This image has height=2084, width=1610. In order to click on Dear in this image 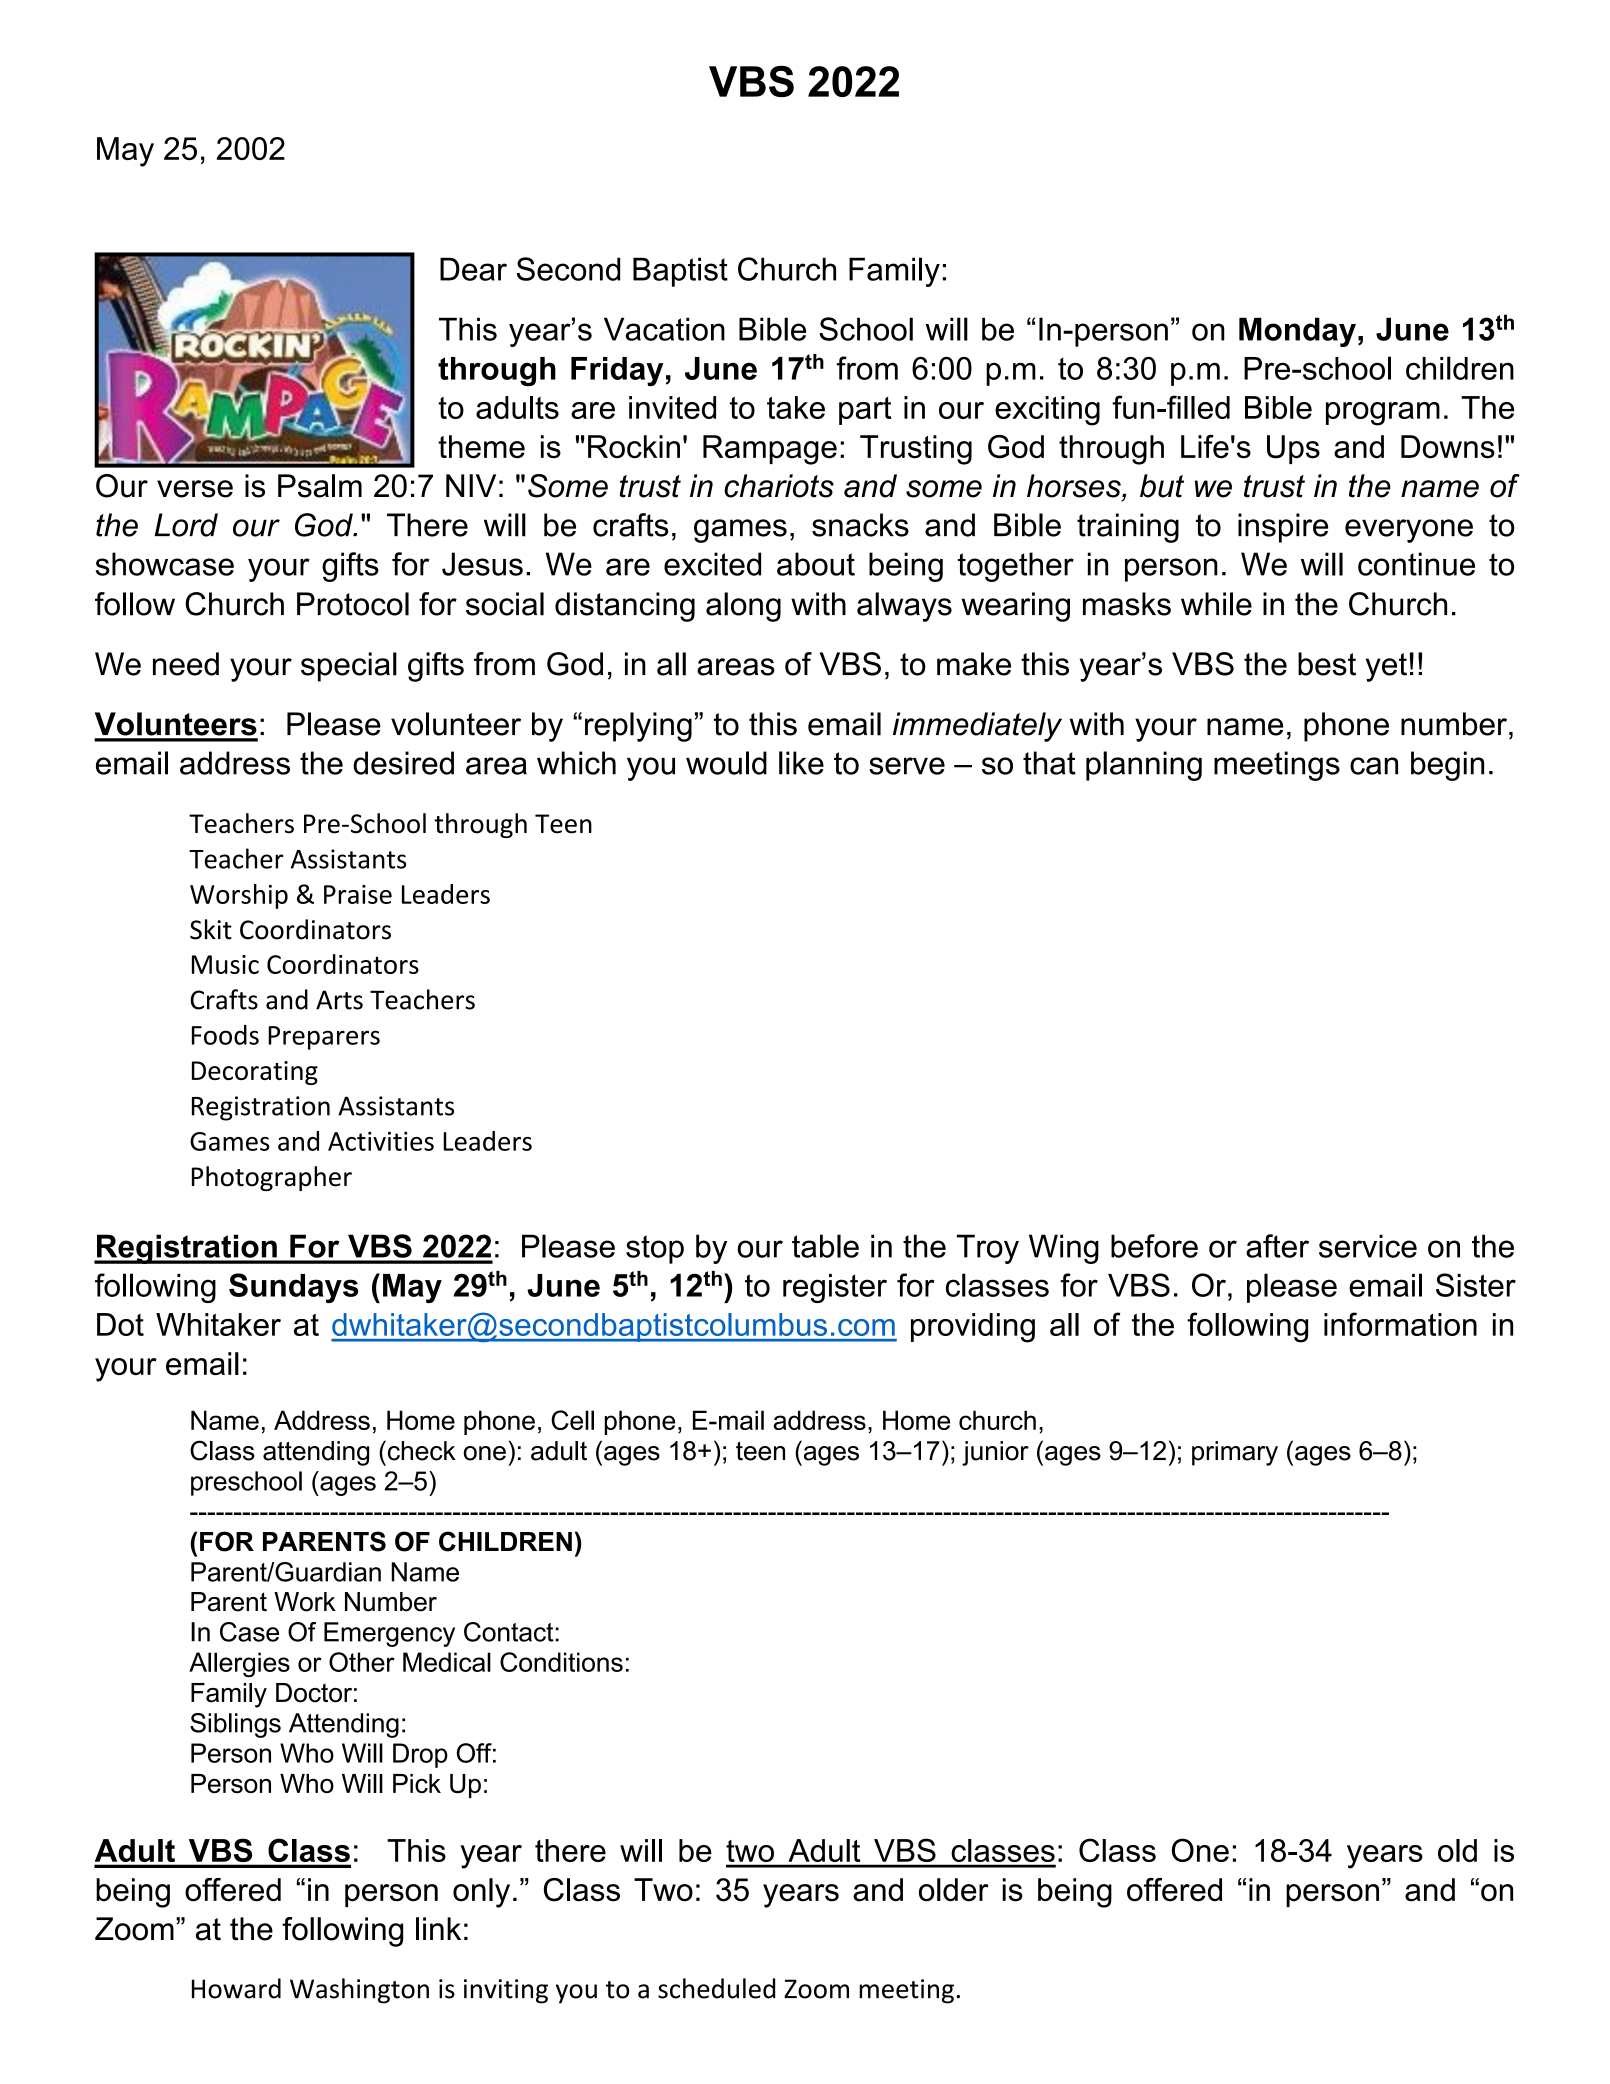, I will do `click(473, 269)`.
